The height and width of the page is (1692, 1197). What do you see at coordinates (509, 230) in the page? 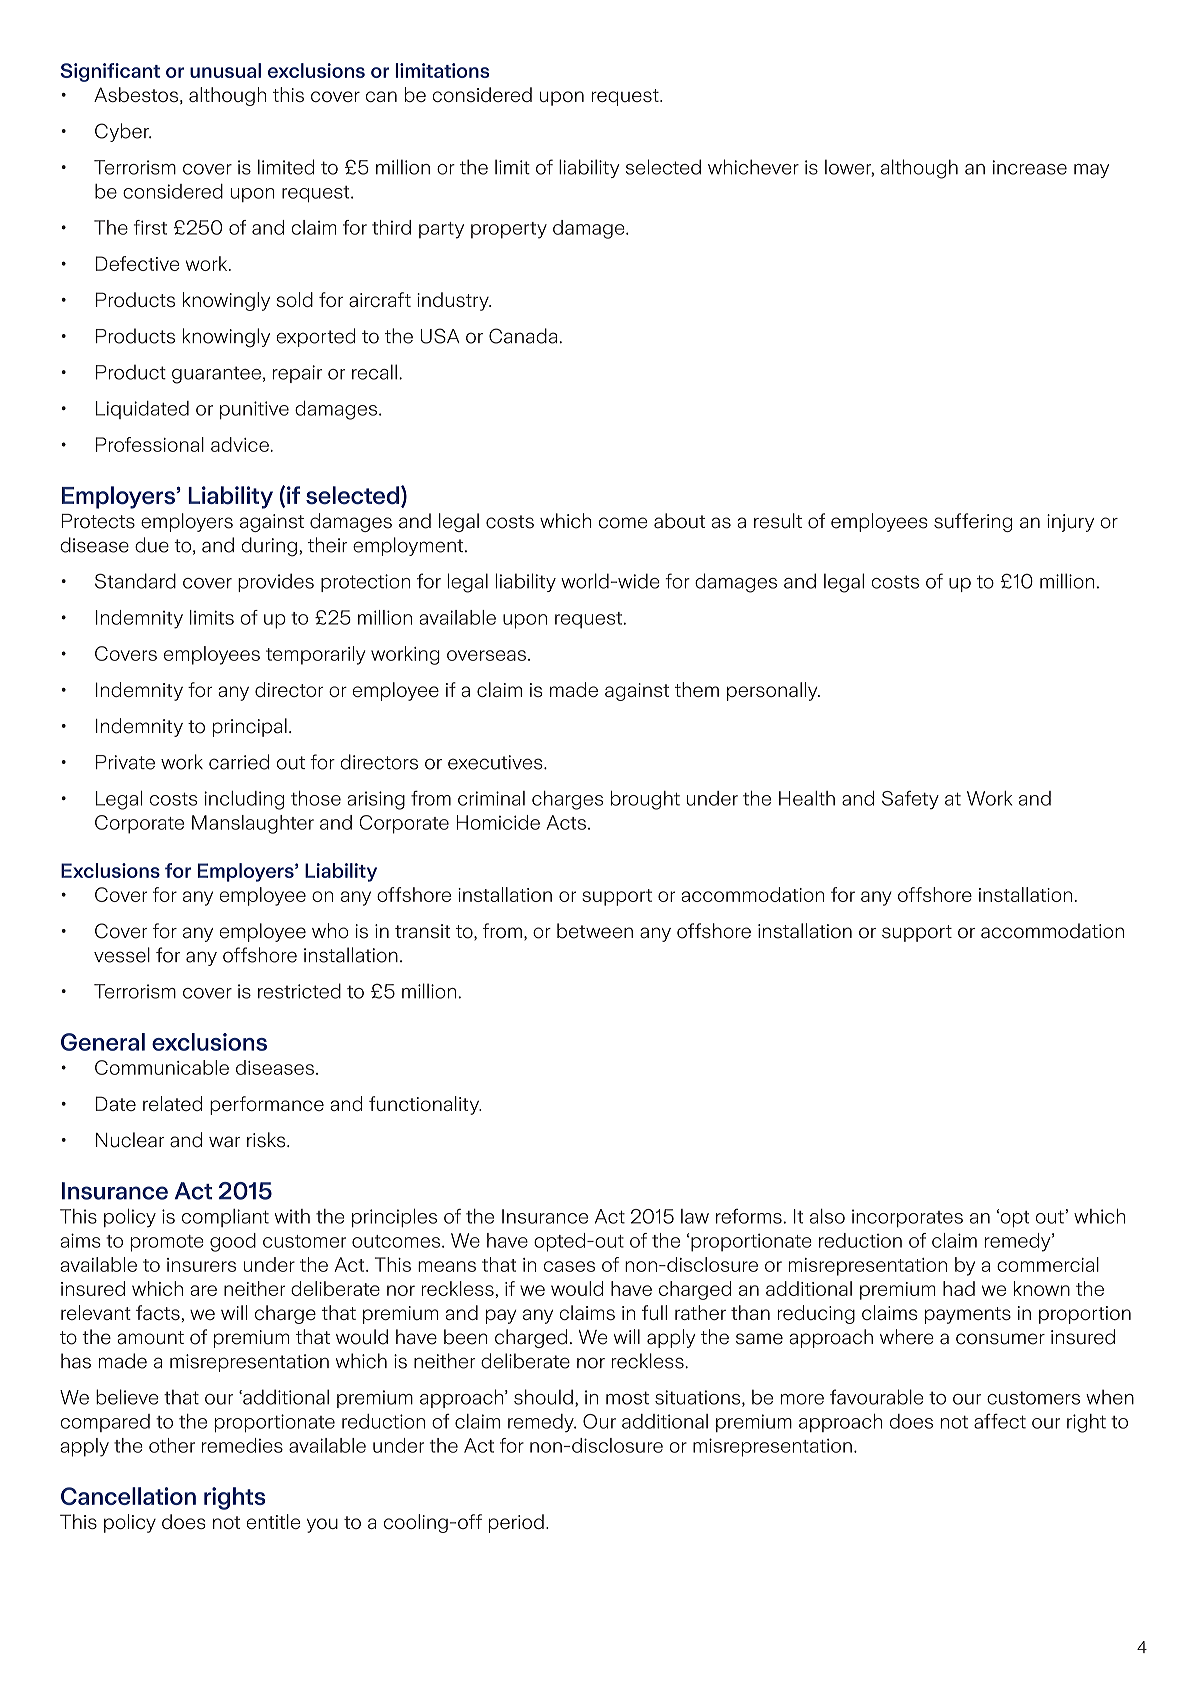
I see `property` at bounding box center [509, 230].
